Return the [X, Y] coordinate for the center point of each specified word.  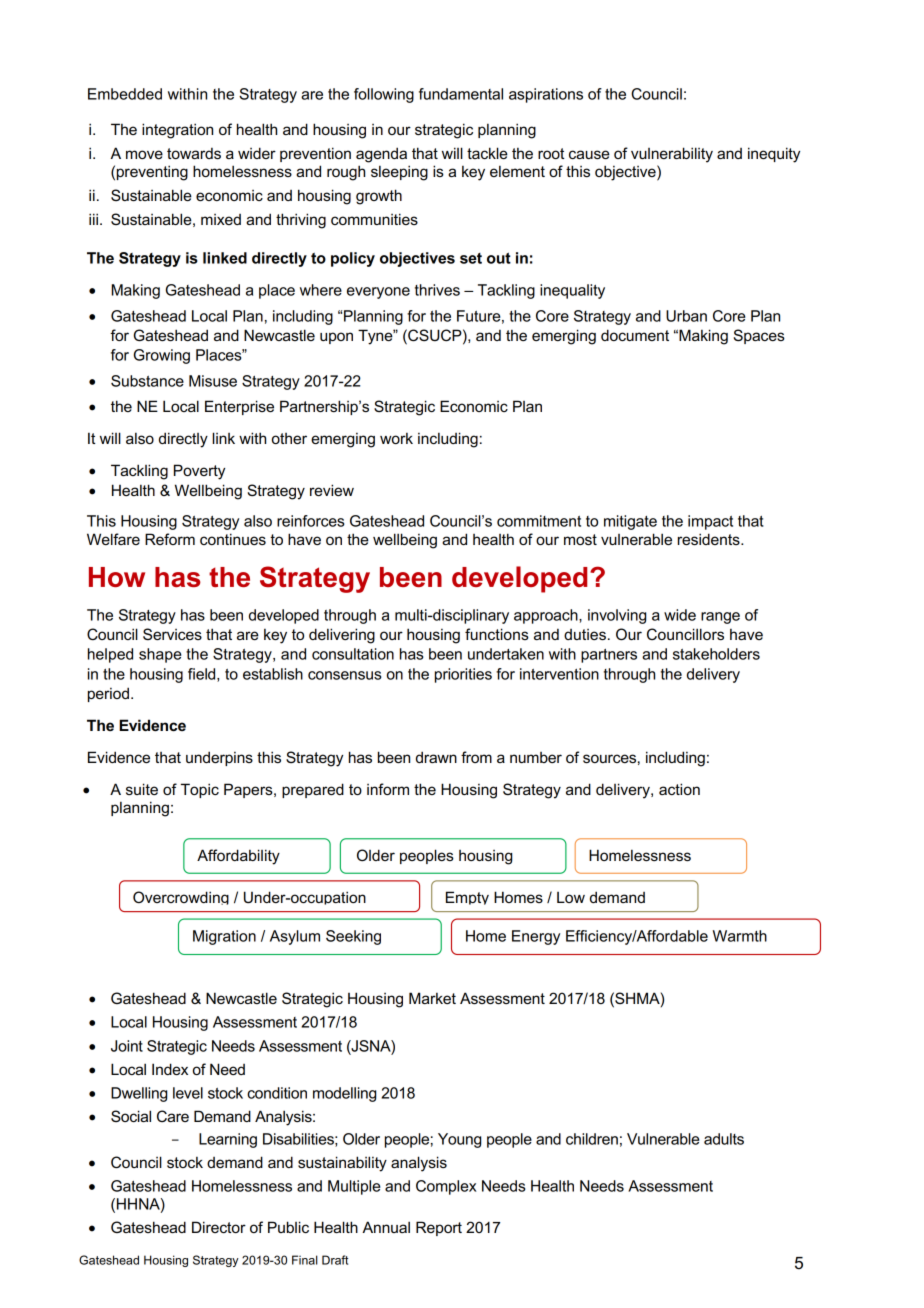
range [720, 618]
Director [219, 1227]
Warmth [740, 936]
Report [439, 1228]
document [635, 335]
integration [177, 131]
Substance [147, 381]
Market [432, 998]
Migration [224, 937]
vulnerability [672, 155]
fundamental [461, 94]
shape [160, 655]
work [396, 438]
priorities [463, 675]
